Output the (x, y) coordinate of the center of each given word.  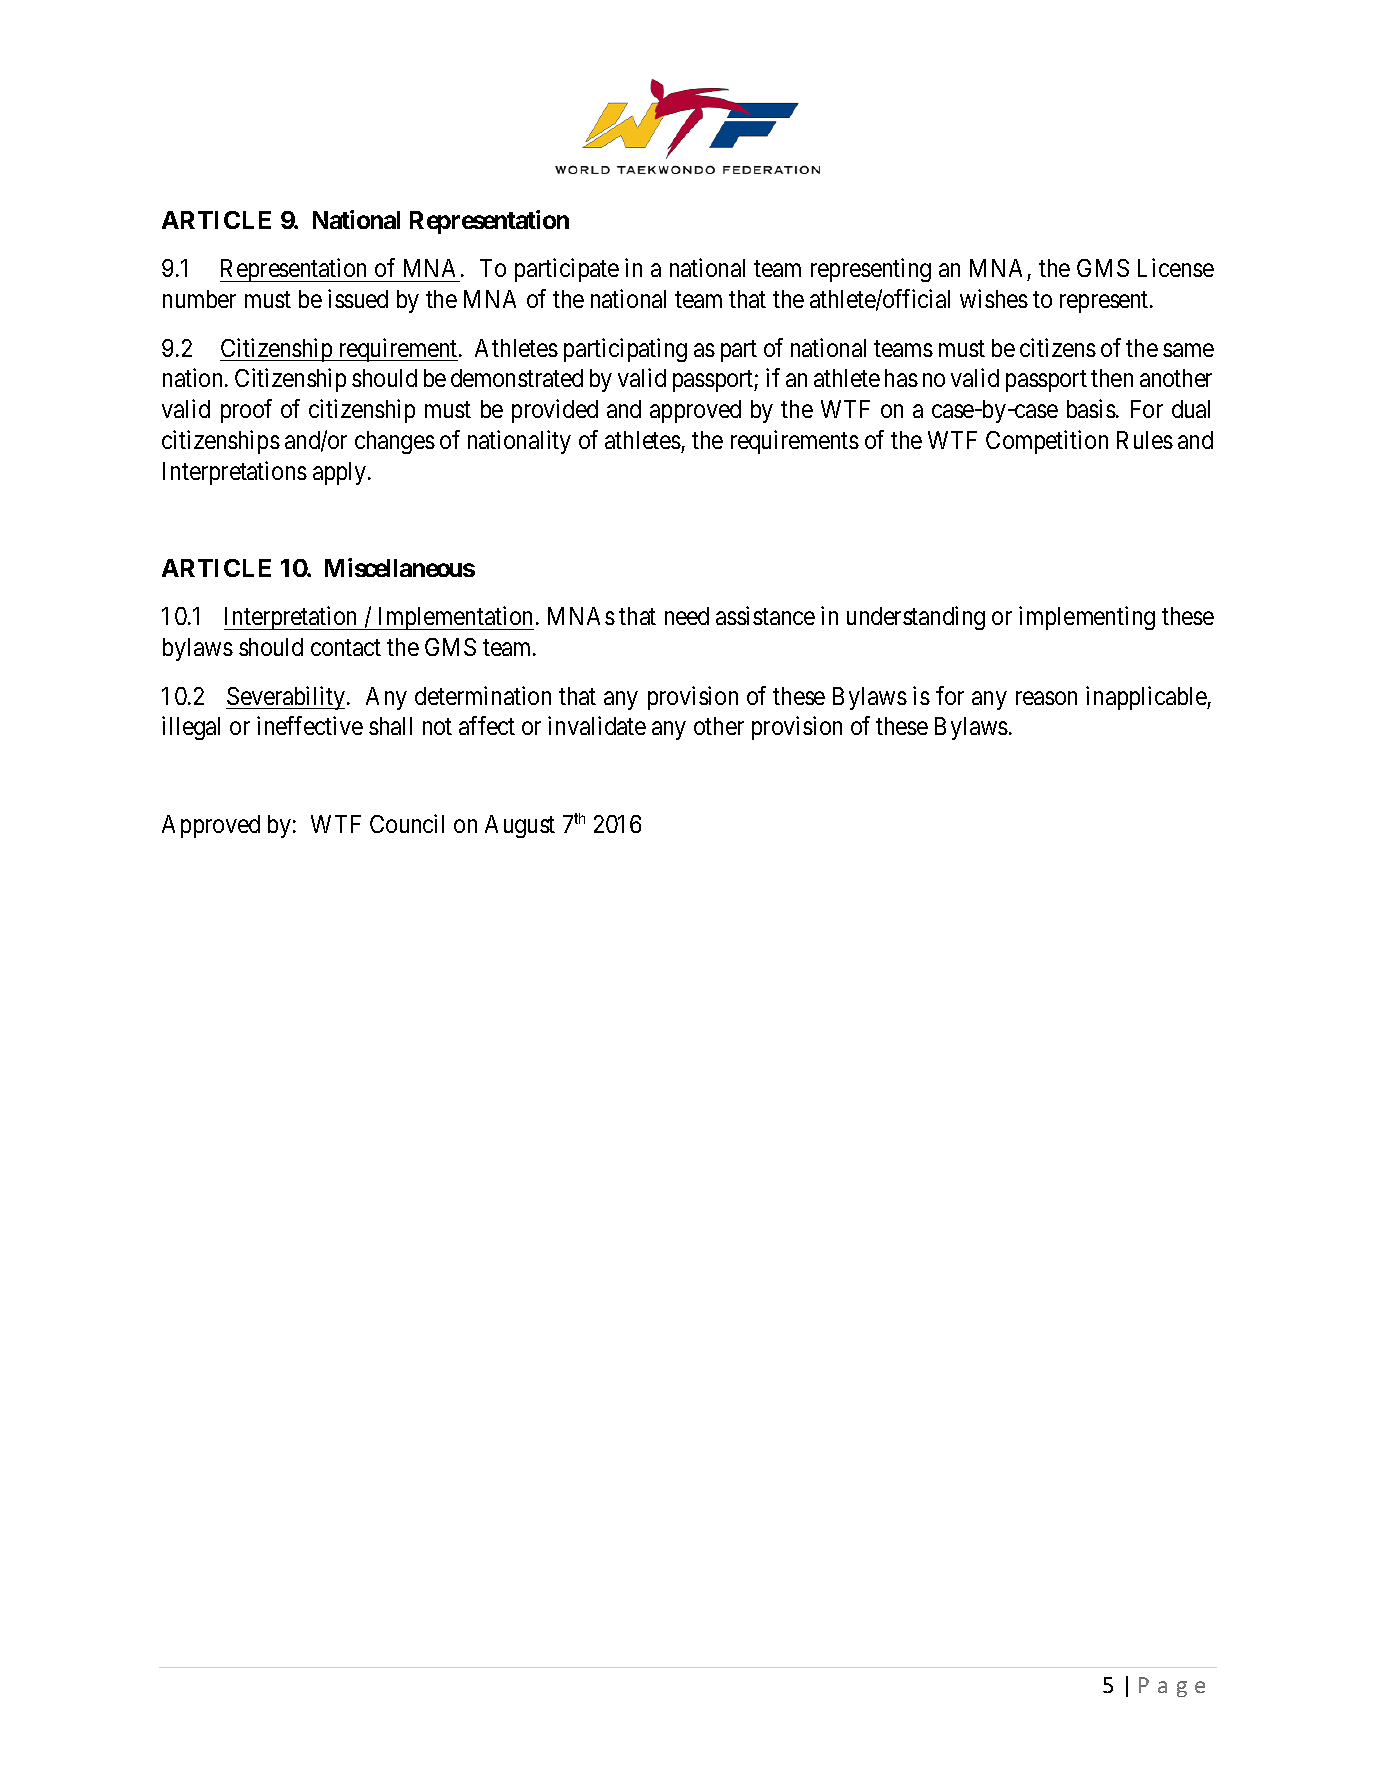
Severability (287, 698)
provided (555, 411)
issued (358, 298)
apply (341, 473)
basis (1091, 408)
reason (1046, 698)
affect (487, 726)
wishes (994, 298)
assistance (765, 616)
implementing (1087, 618)
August (520, 826)
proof (246, 411)
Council (407, 823)
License (1176, 268)
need (687, 616)
